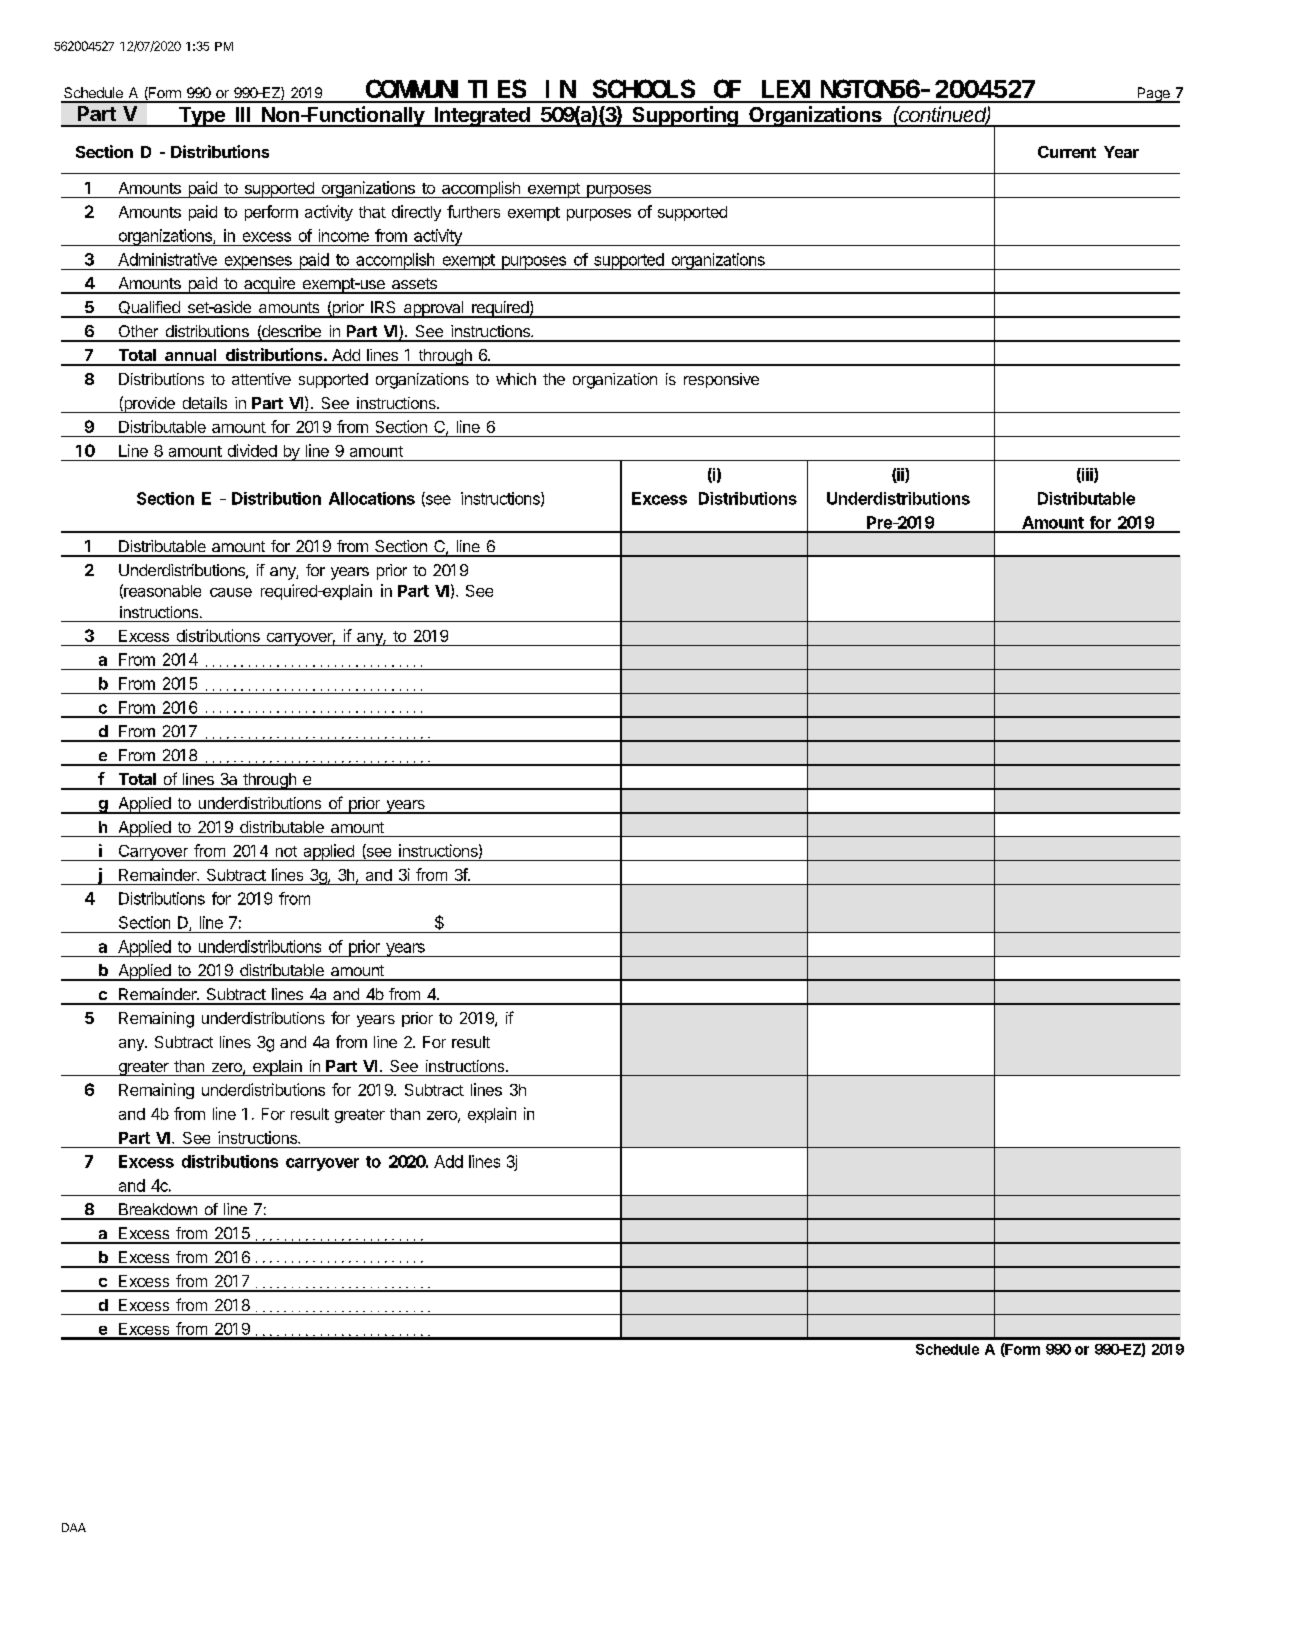 The width and height of the document is (1293, 1648). Describe the element at coordinates (1067, 152) in the document. I see `Current` at that location.
